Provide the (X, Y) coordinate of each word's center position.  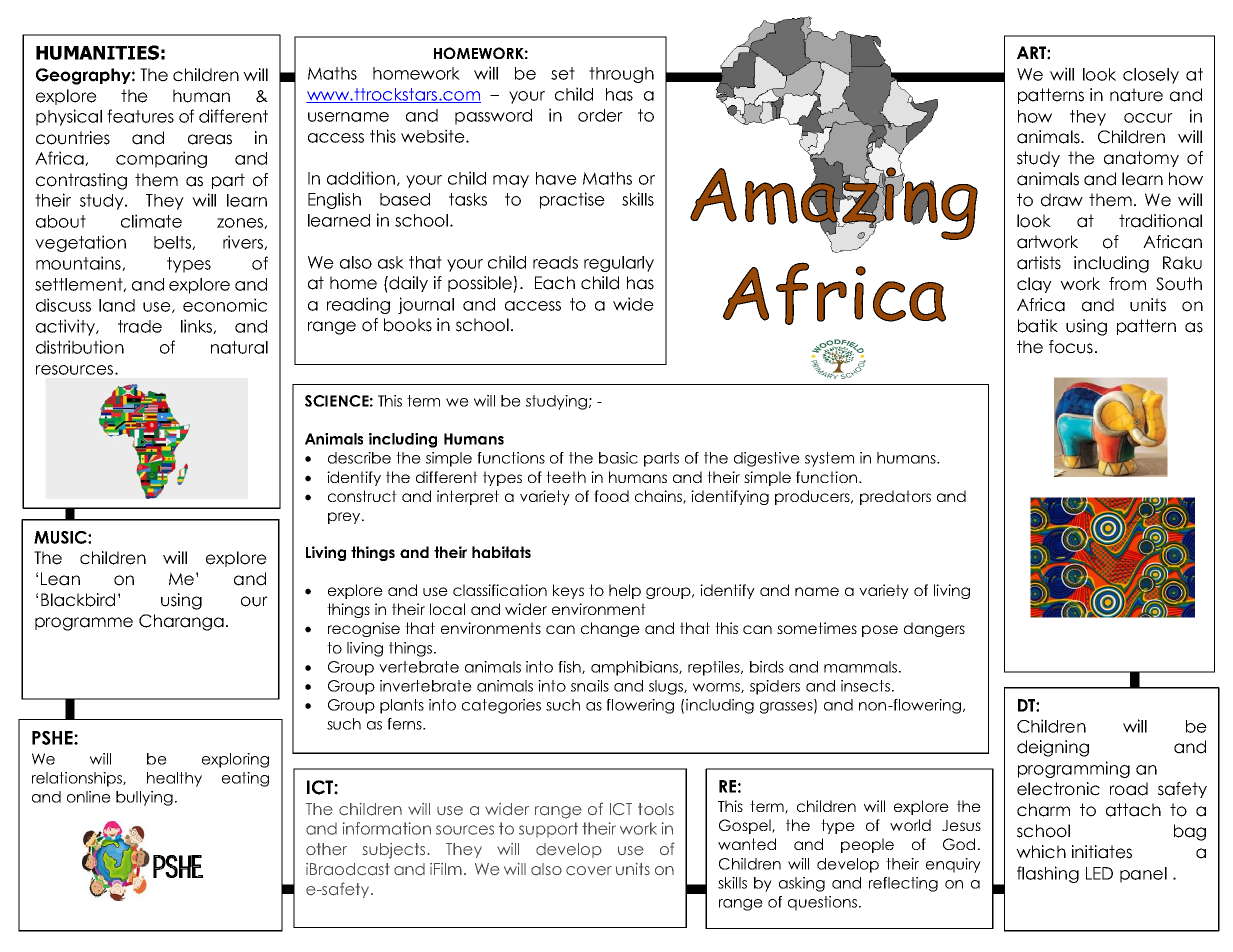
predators (895, 497)
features (140, 116)
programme (84, 624)
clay (1034, 285)
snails (590, 686)
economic (225, 305)
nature (1136, 95)
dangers (934, 629)
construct (362, 496)
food (611, 496)
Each (555, 283)
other (326, 849)
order (600, 115)
